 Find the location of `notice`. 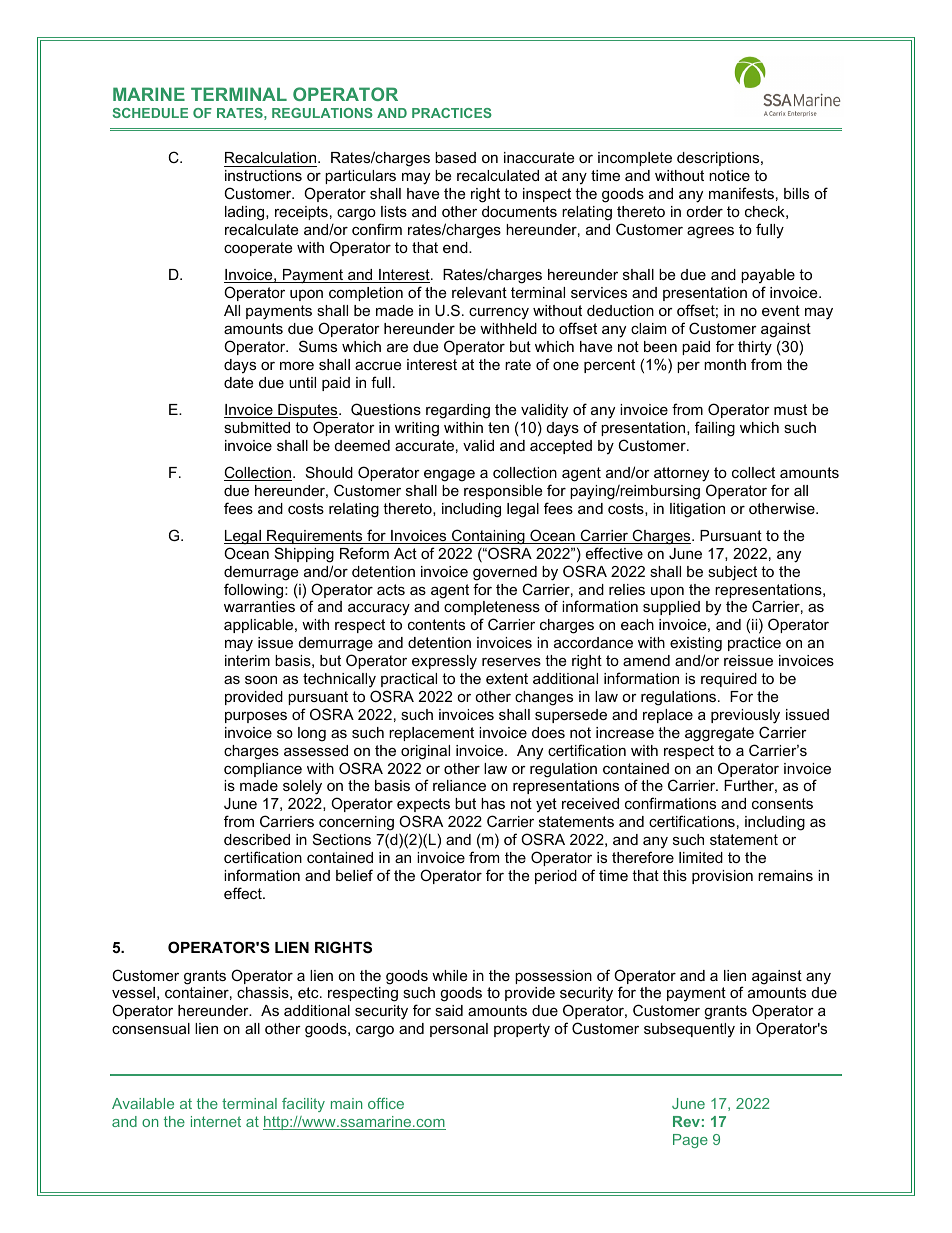

notice is located at coordinates (729, 175).
